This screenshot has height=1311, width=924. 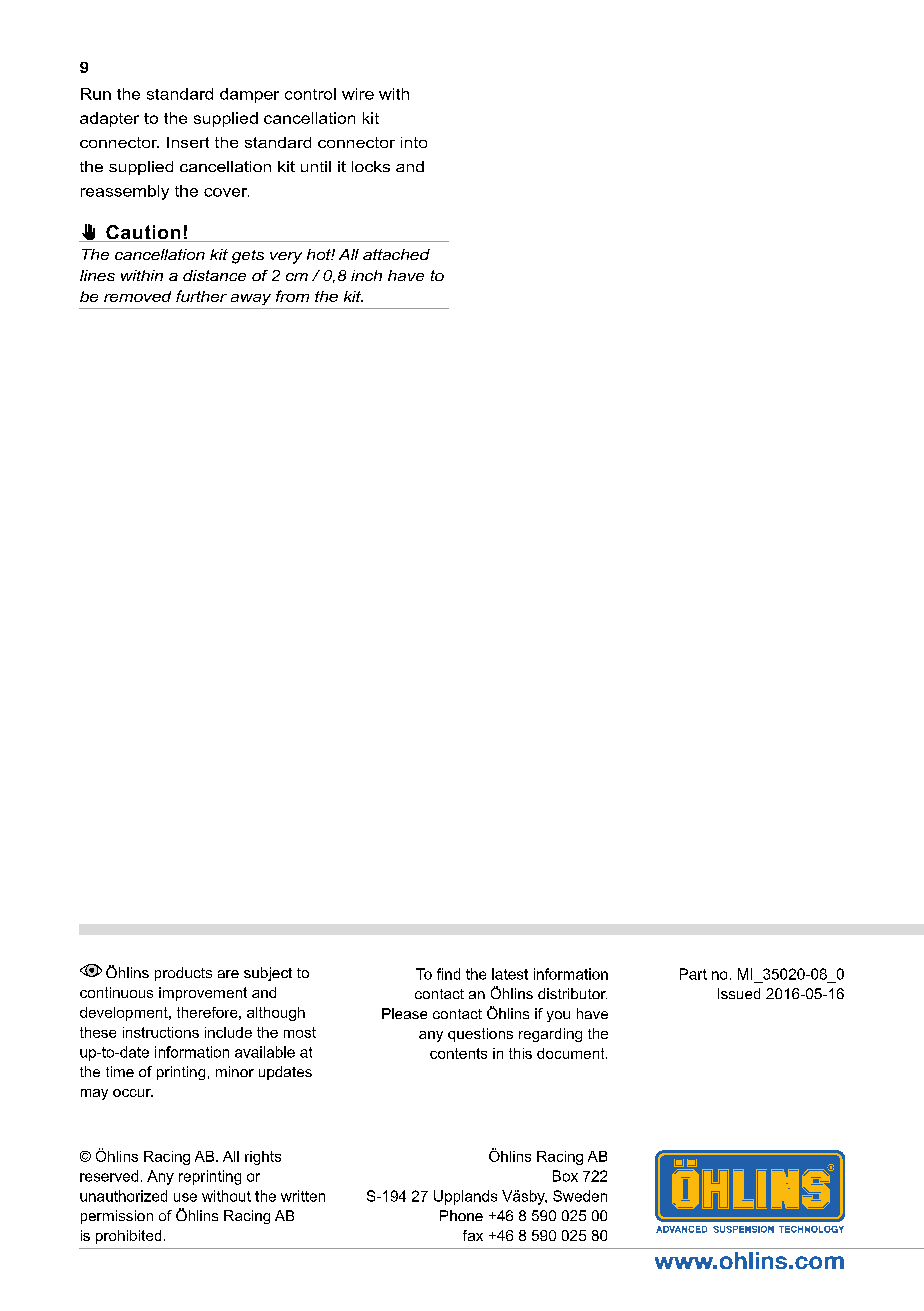 What do you see at coordinates (188, 142) in the screenshot?
I see `Insert` at bounding box center [188, 142].
